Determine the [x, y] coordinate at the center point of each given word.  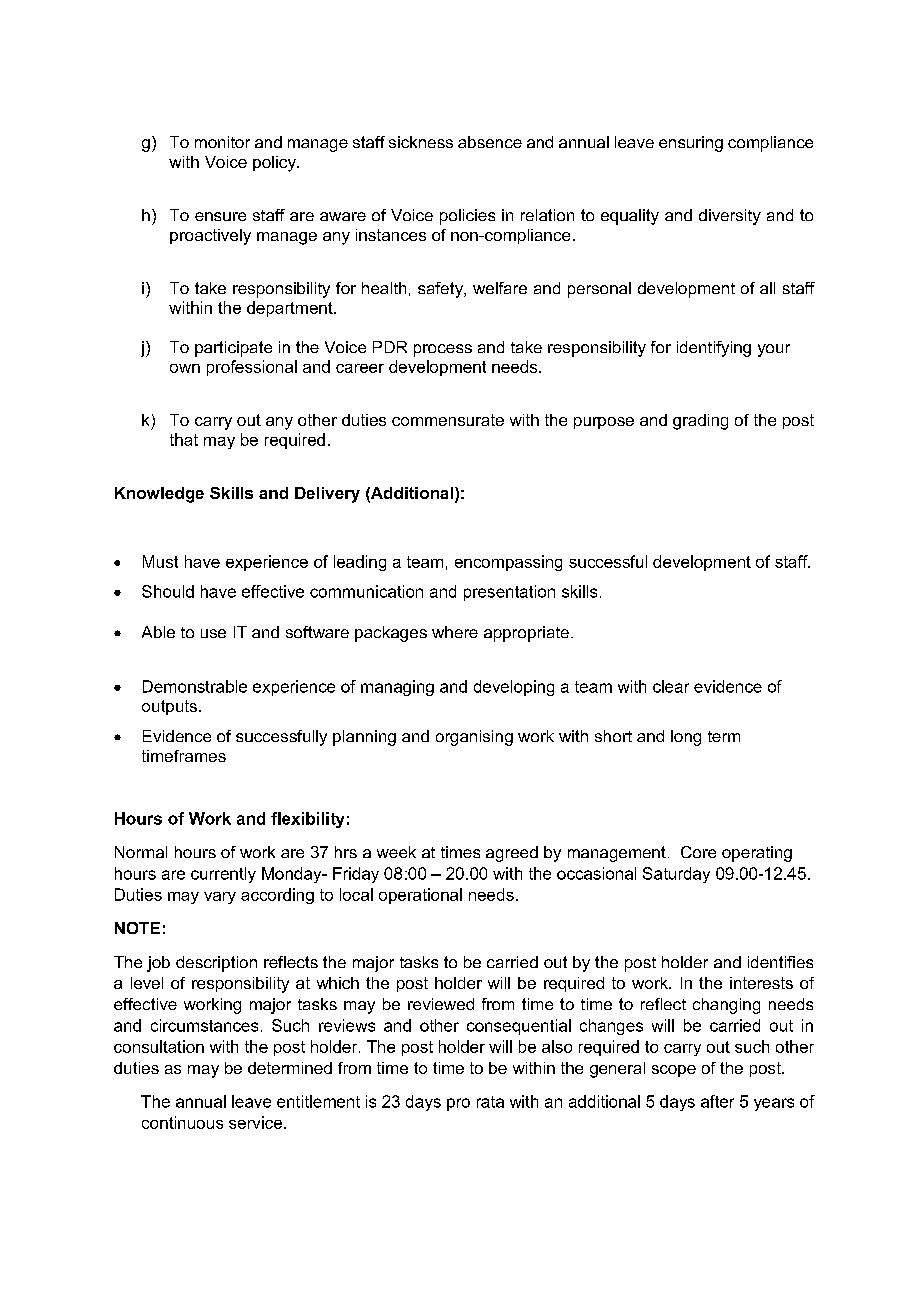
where [455, 632]
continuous [182, 1122]
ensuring [691, 144]
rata [490, 1102]
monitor [222, 142]
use [213, 633]
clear [671, 686]
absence [490, 142]
